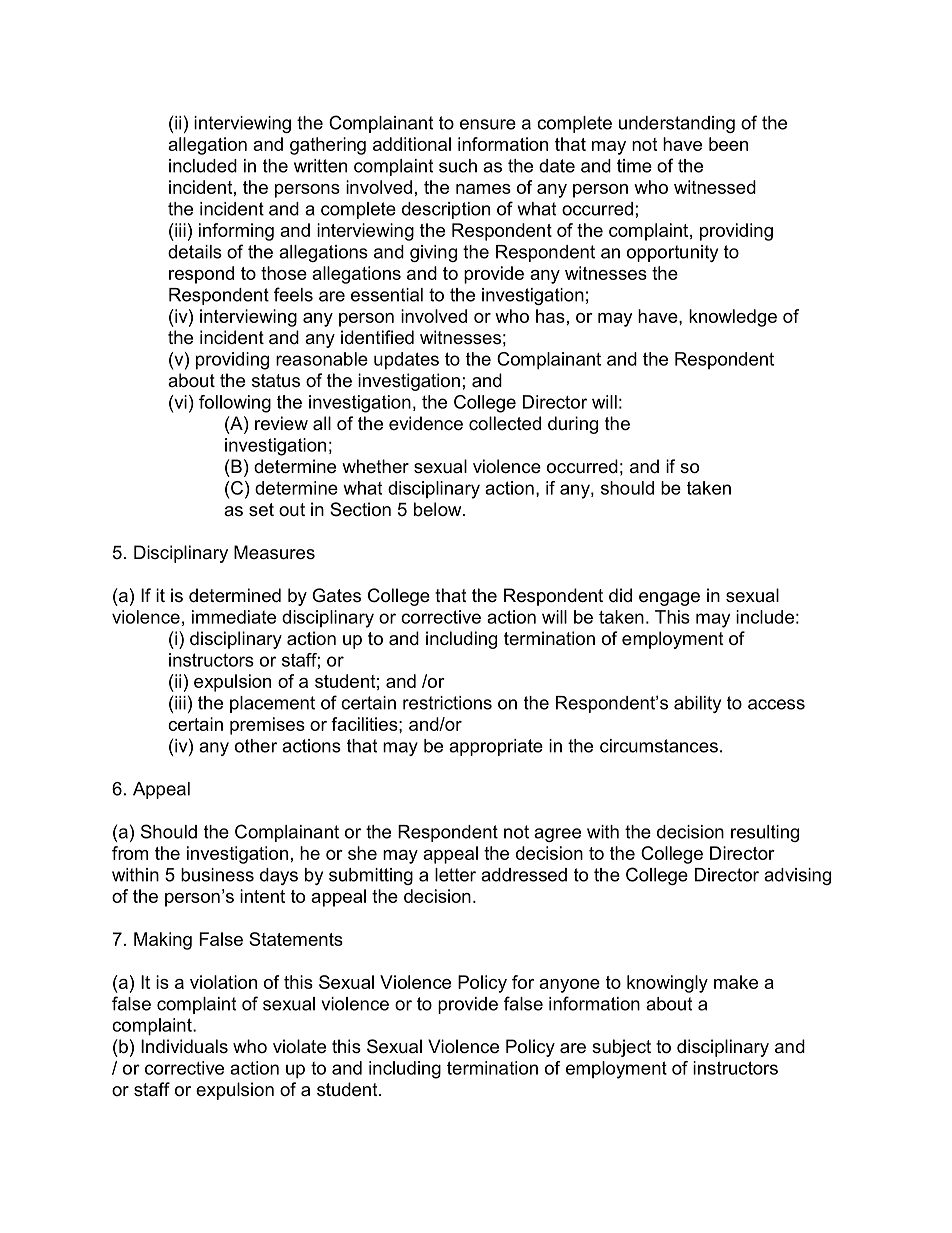 The image size is (952, 1233). Describe the element at coordinates (320, 166) in the screenshot. I see `written` at that location.
